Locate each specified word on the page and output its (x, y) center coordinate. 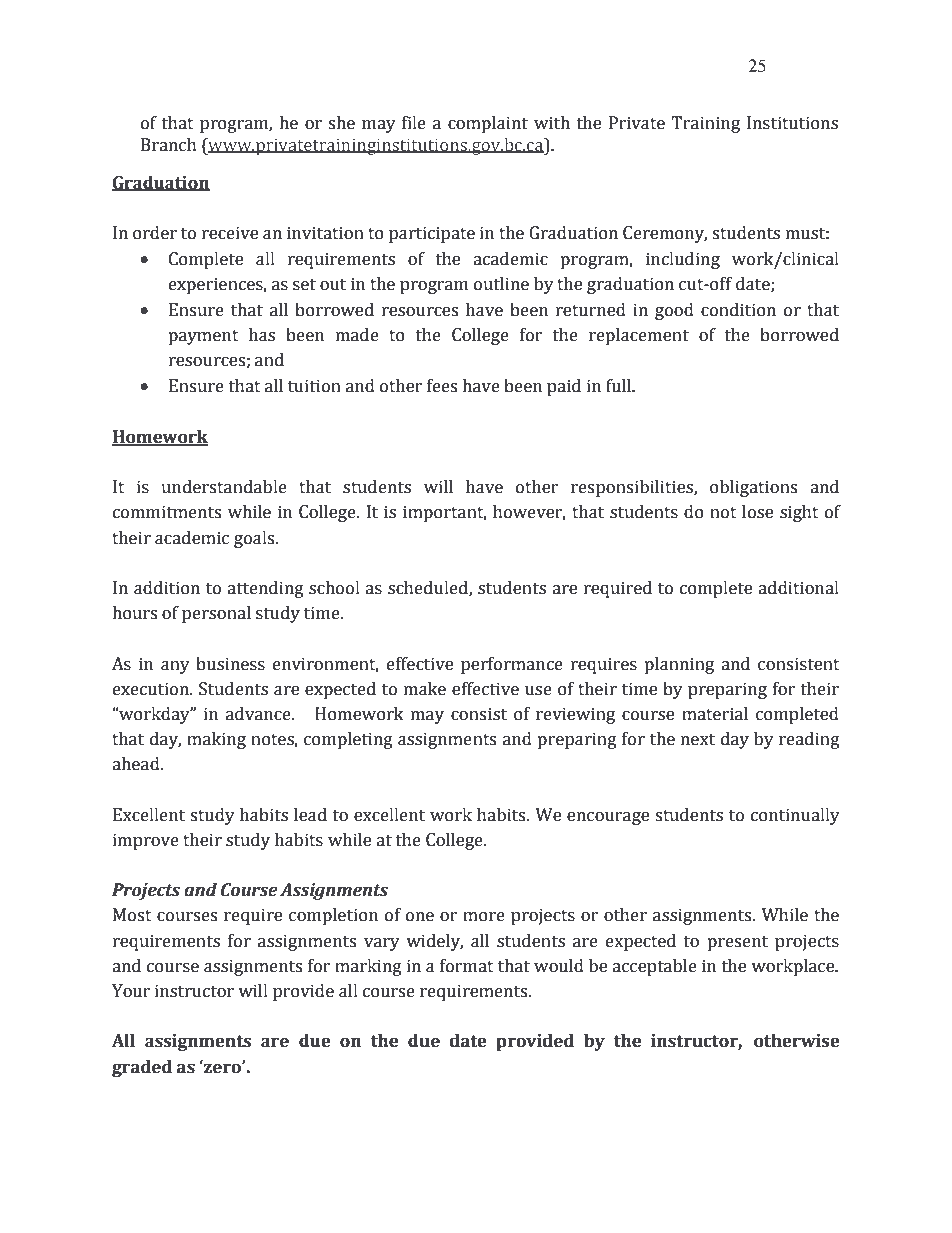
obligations (753, 488)
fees (442, 386)
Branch (169, 145)
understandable (224, 487)
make (425, 689)
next (698, 740)
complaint (488, 124)
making (216, 740)
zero (222, 1067)
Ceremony (665, 234)
